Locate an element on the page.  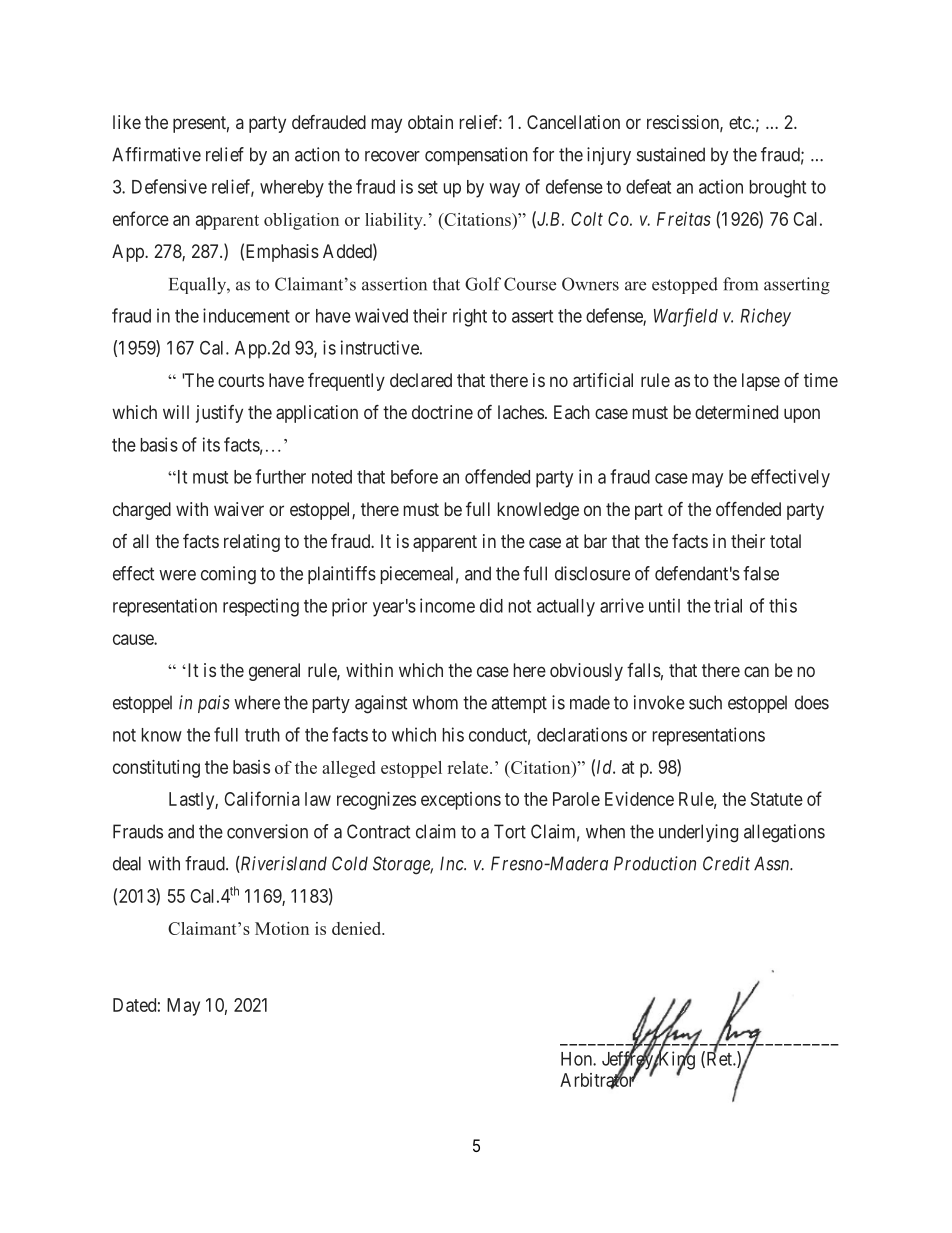
compensation is located at coordinates (476, 156).
